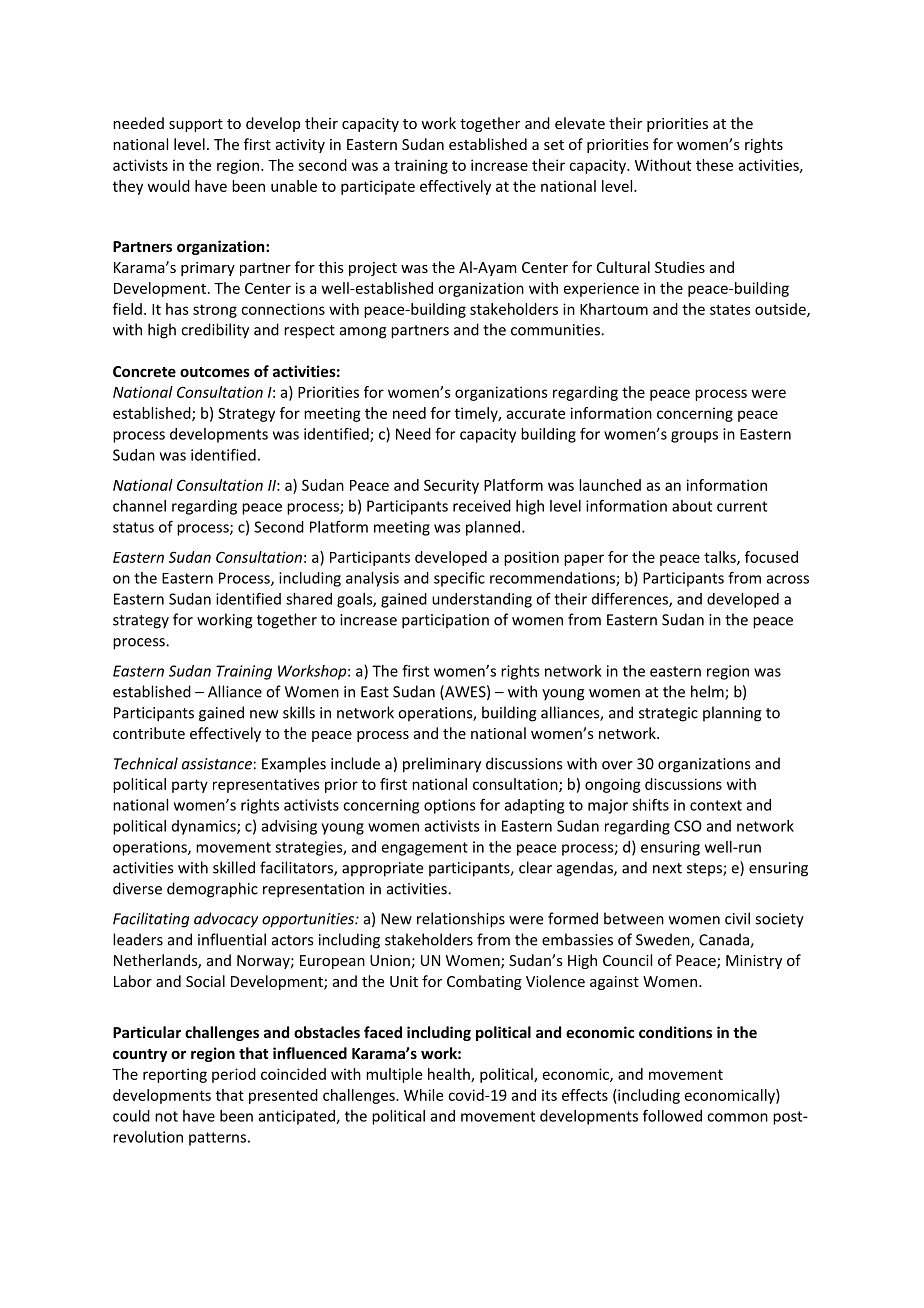 The height and width of the screenshot is (1308, 924). What do you see at coordinates (217, 764) in the screenshot?
I see `assistance` at bounding box center [217, 764].
